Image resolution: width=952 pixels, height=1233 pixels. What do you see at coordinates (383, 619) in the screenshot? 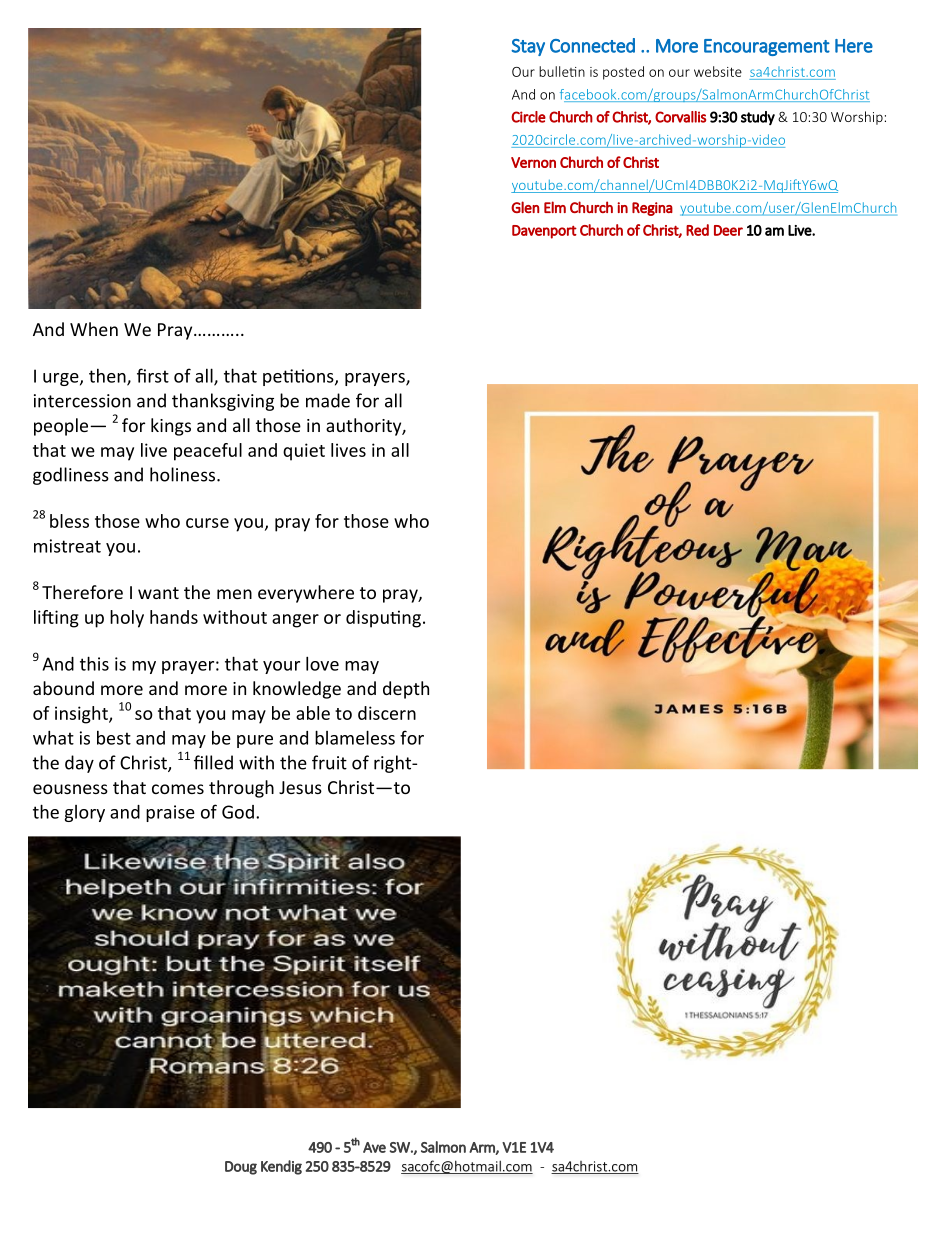
I see `disputing` at bounding box center [383, 619].
